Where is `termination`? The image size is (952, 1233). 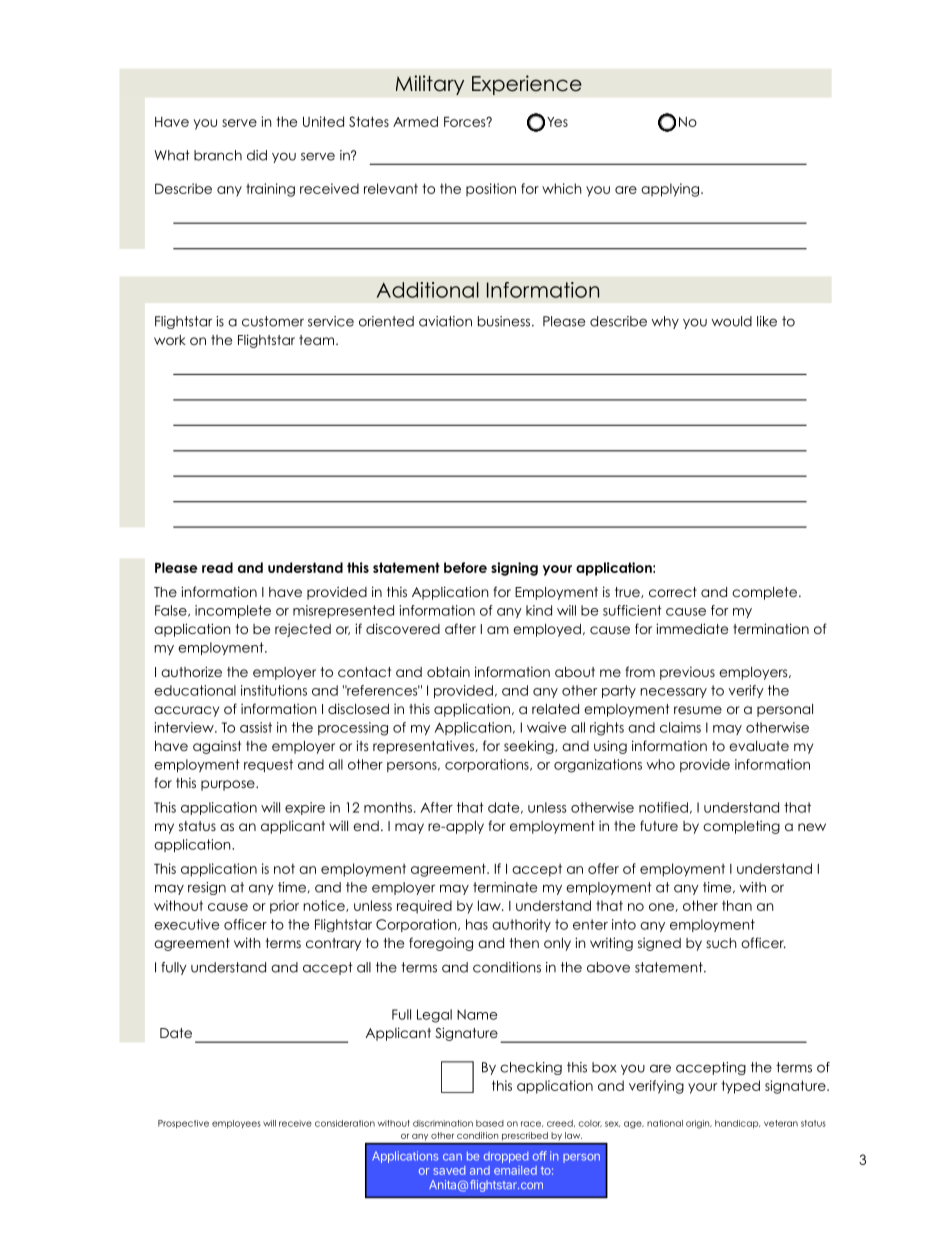
termination is located at coordinates (771, 628).
